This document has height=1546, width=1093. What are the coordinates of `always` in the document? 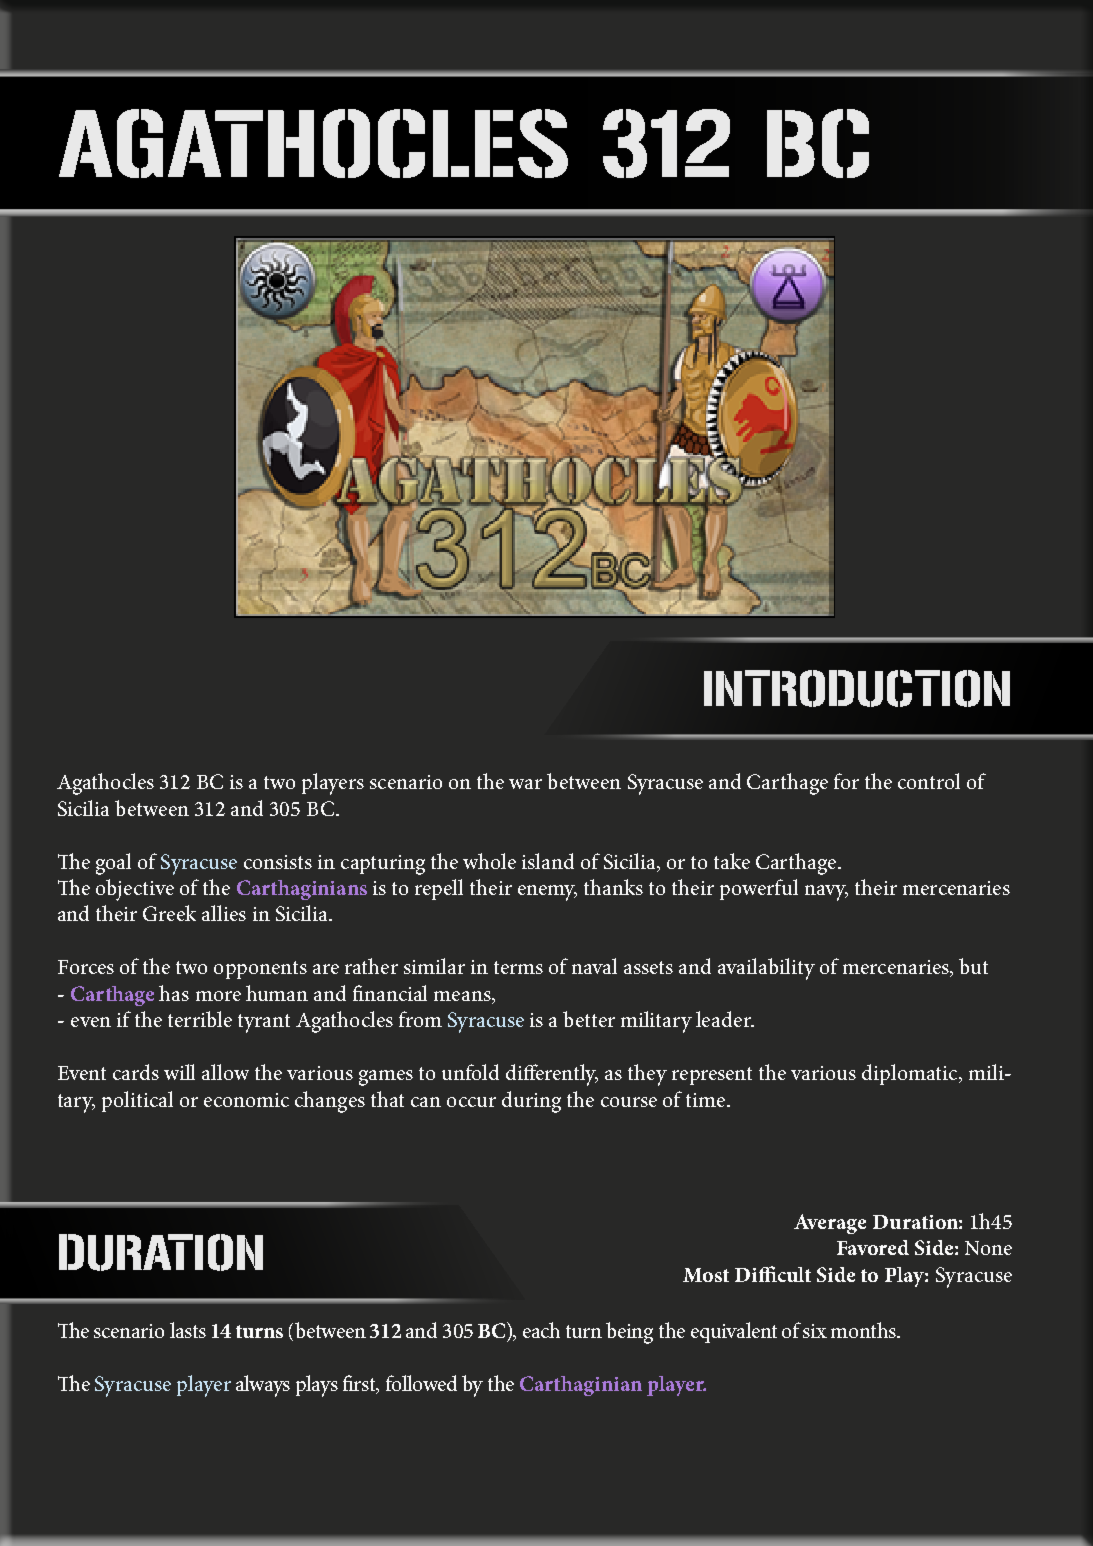 It's located at (263, 1386).
